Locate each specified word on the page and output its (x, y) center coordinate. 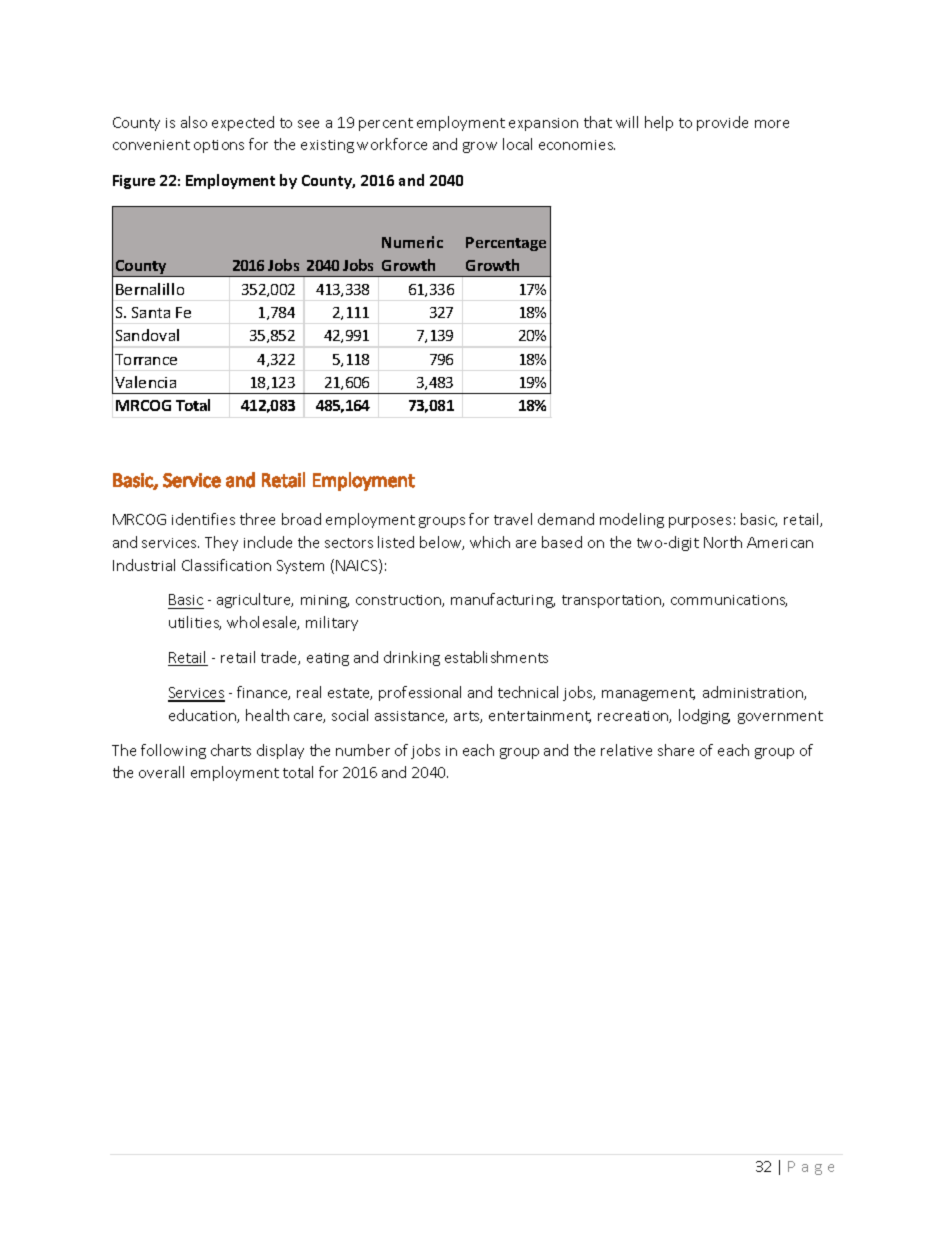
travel (513, 519)
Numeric (412, 242)
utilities (195, 623)
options (219, 146)
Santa (151, 312)
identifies (203, 519)
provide (722, 123)
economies (577, 145)
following (173, 751)
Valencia (145, 382)
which (490, 542)
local (517, 144)
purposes (700, 522)
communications (729, 601)
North (723, 542)
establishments (496, 657)
